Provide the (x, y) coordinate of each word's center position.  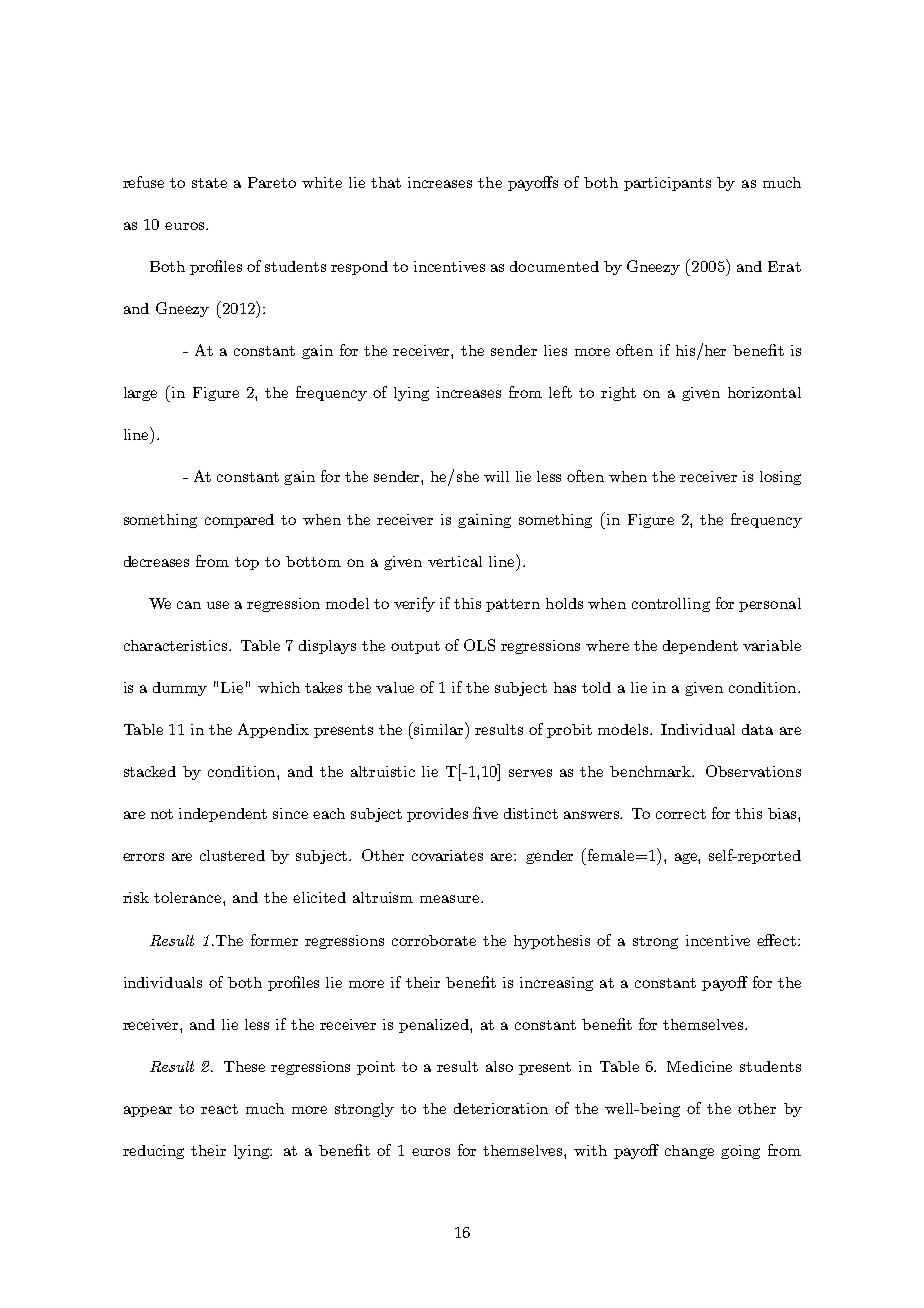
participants (667, 184)
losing (780, 478)
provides (437, 815)
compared (239, 521)
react (219, 1109)
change (689, 1152)
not (162, 814)
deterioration (501, 1108)
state (209, 183)
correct (681, 814)
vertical (455, 561)
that (386, 182)
